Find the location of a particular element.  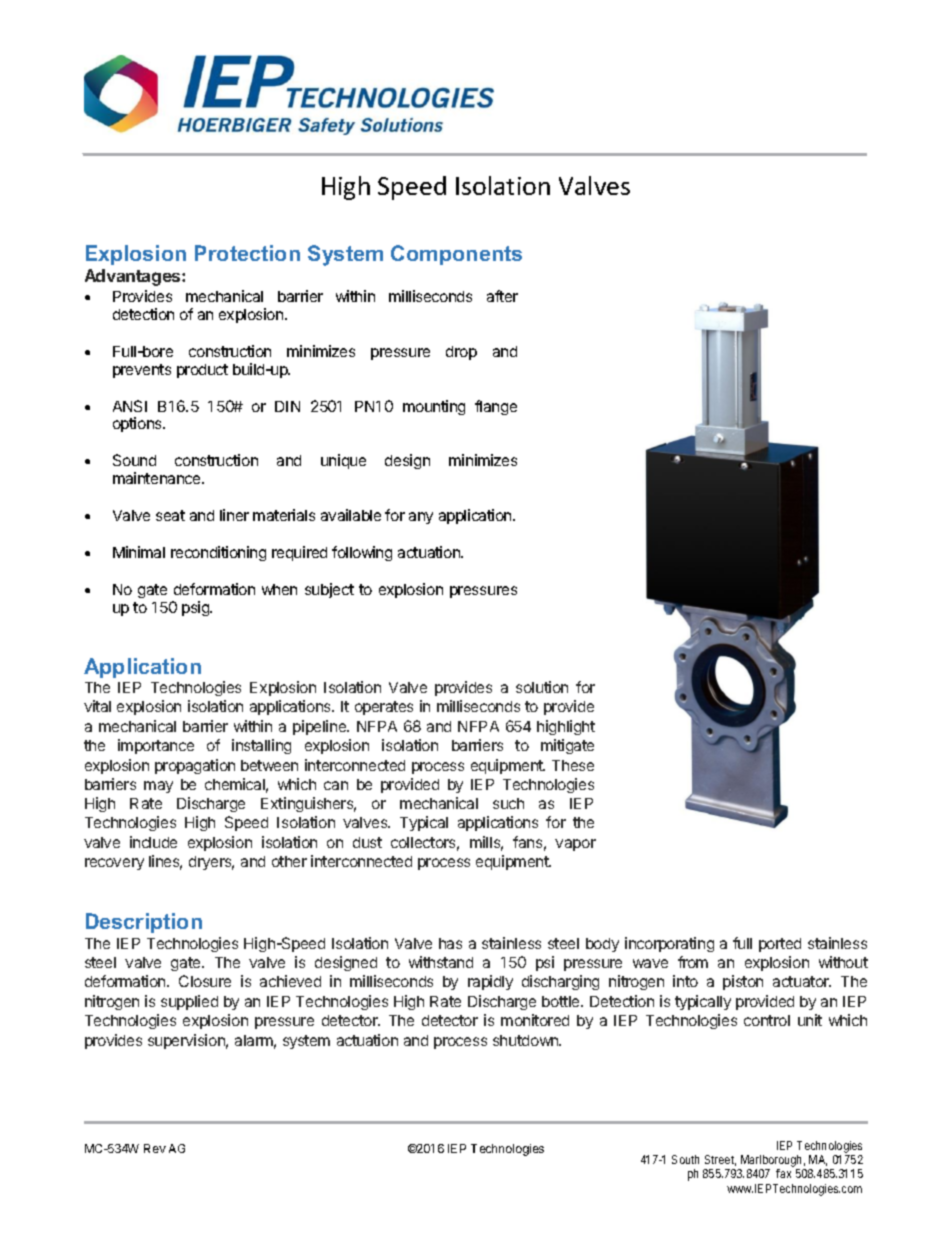

These is located at coordinates (573, 765).
